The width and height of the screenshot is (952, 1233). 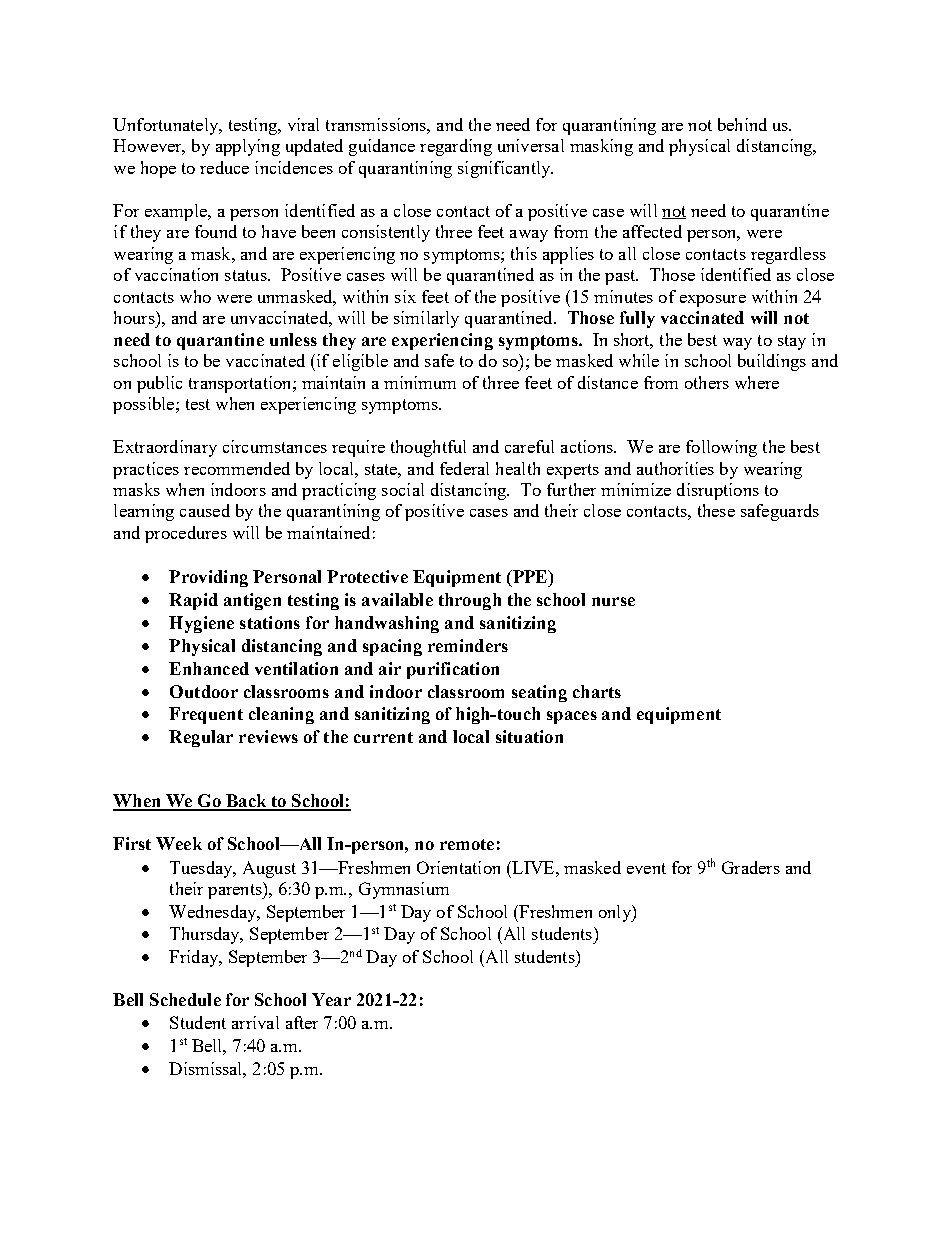 I want to click on reduce, so click(x=224, y=167).
